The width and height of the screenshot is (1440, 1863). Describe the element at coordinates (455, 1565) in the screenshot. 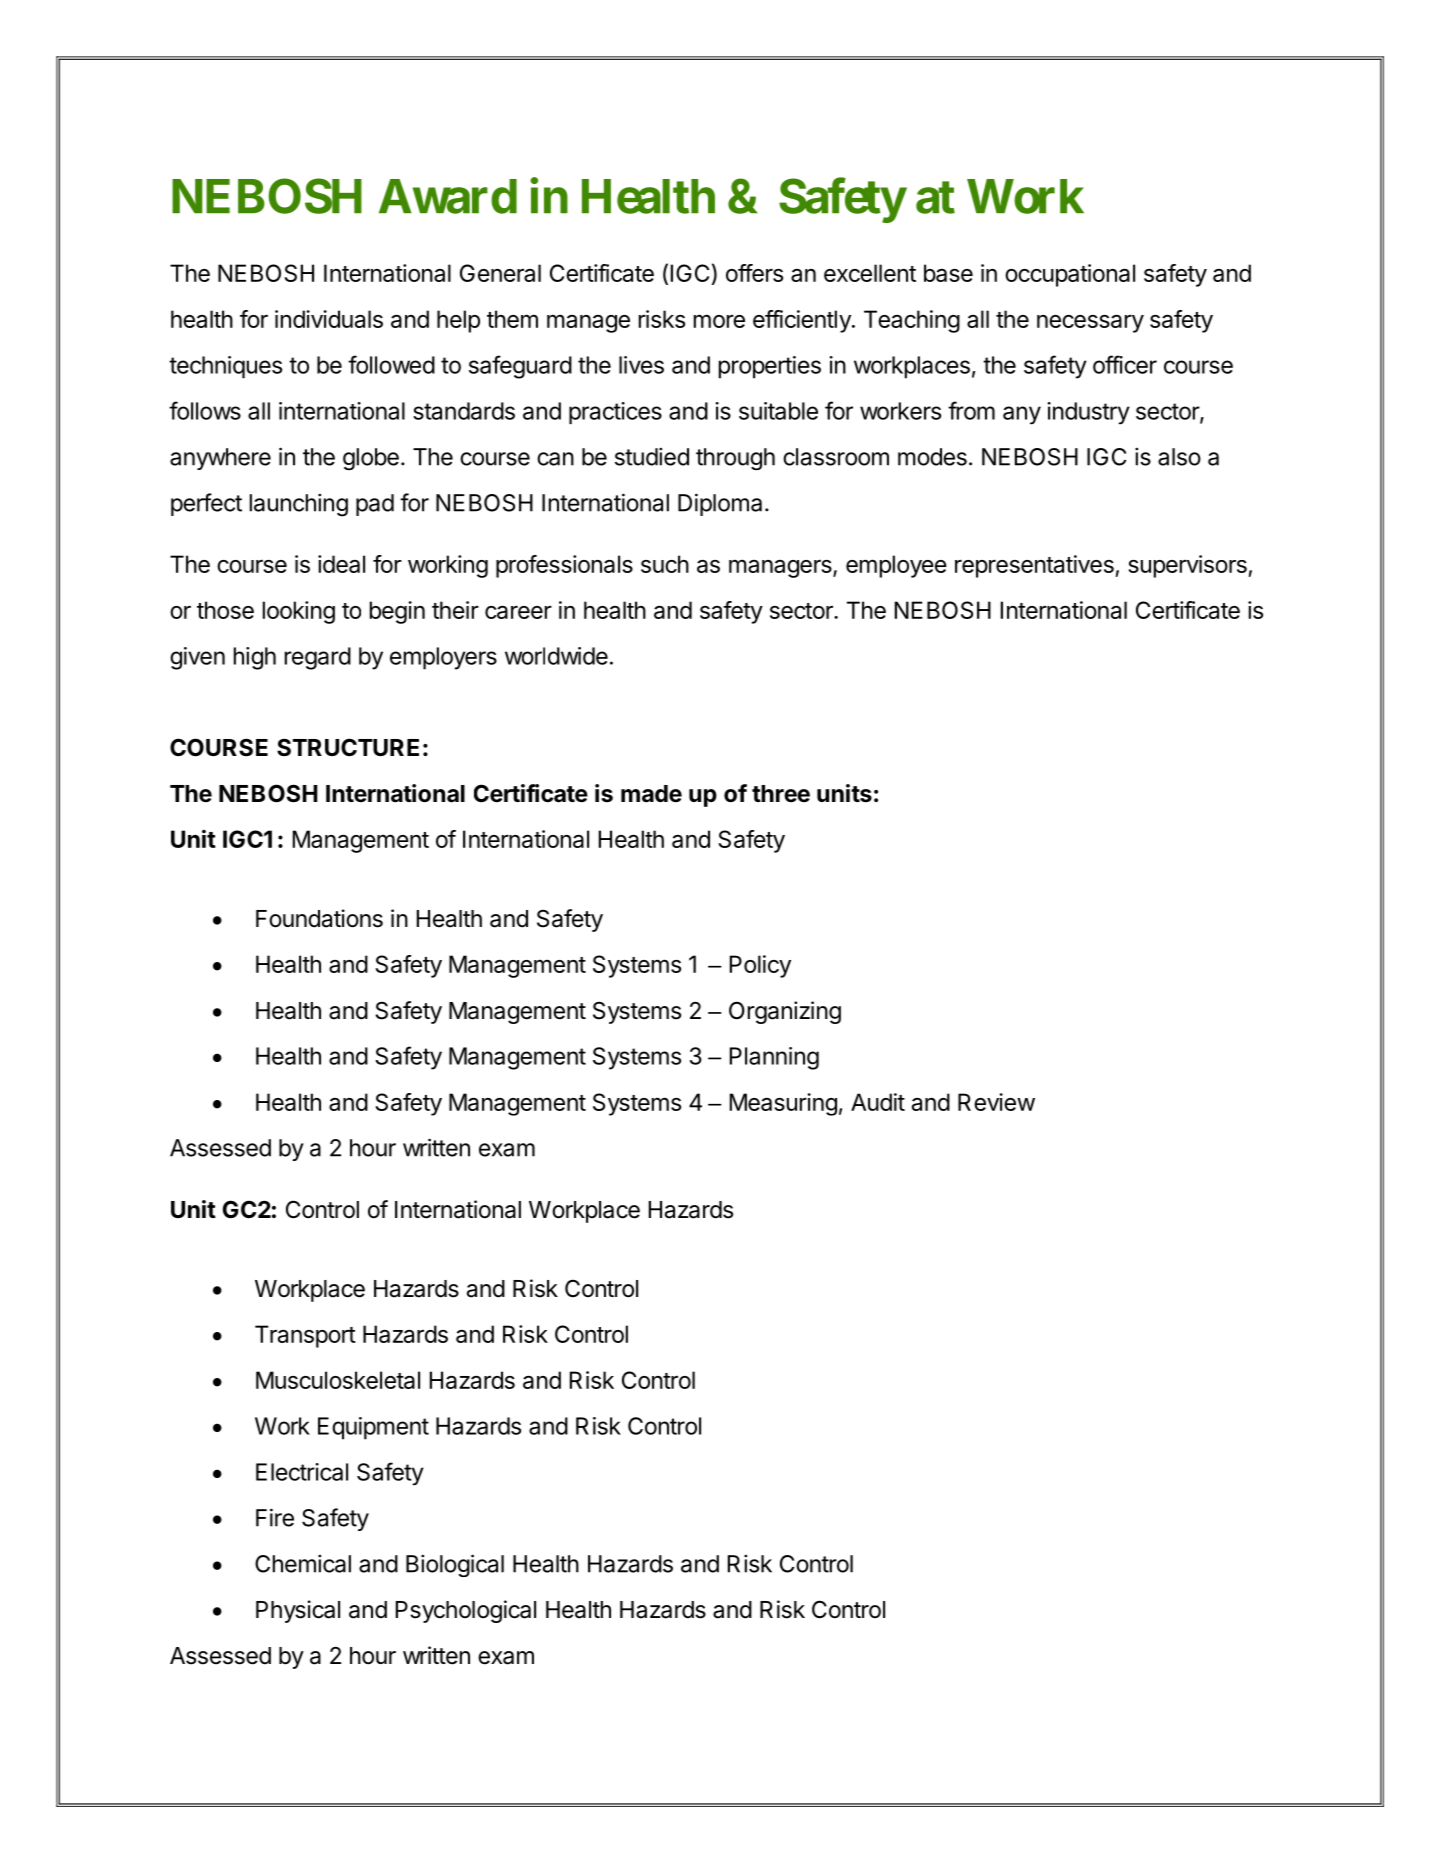

I see `Biological` at that location.
